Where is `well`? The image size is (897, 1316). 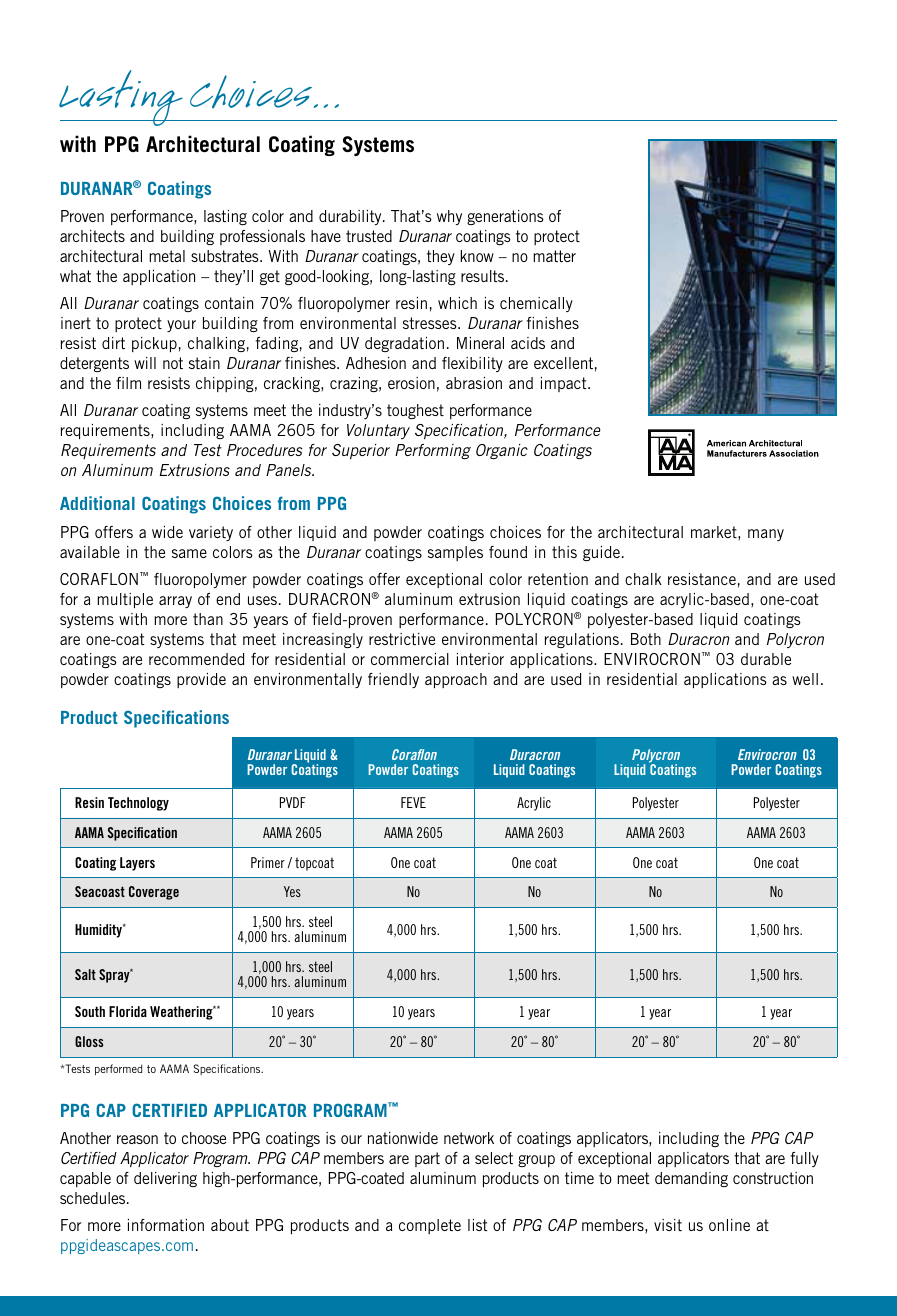 well is located at coordinates (805, 679).
